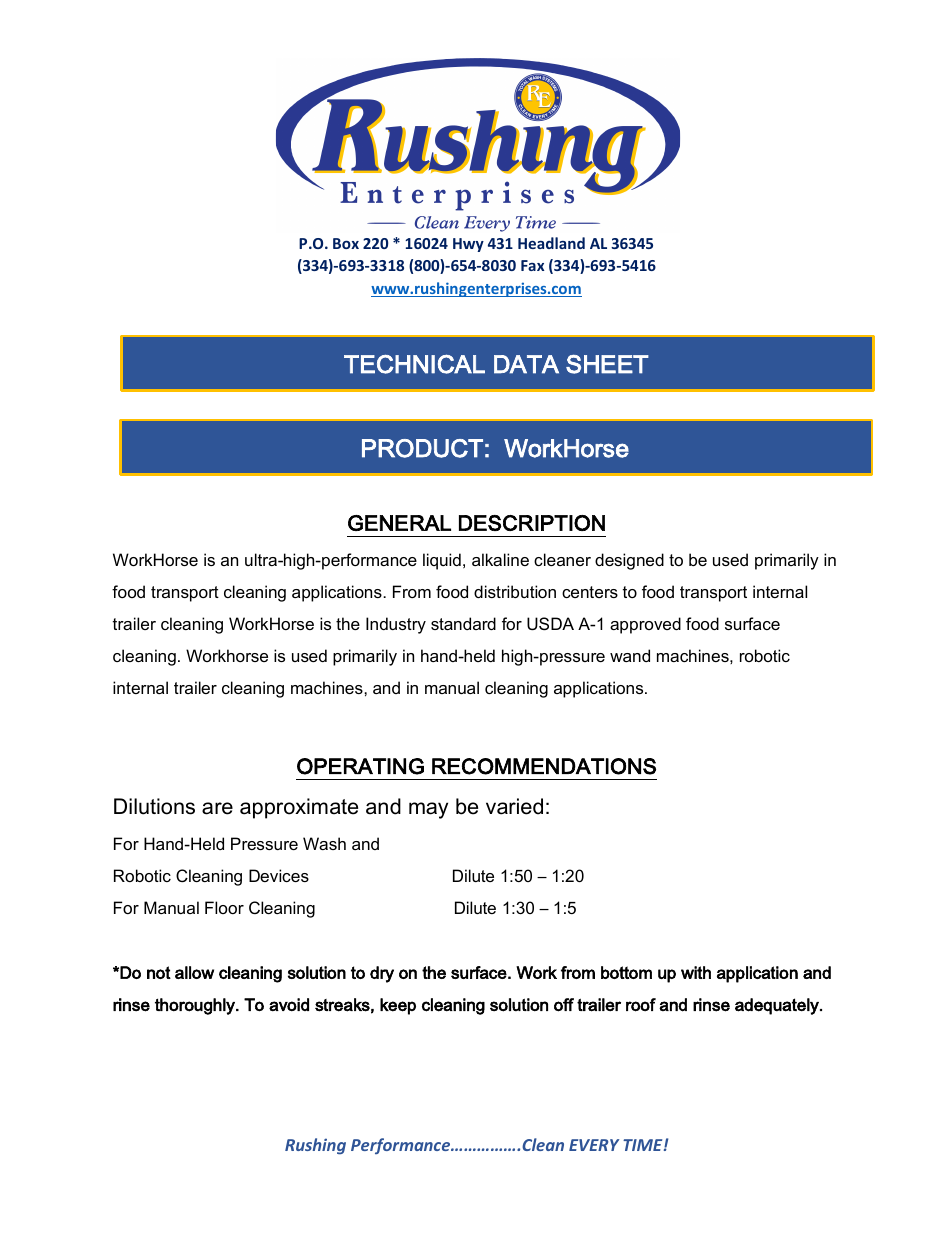 This screenshot has width=952, height=1233. I want to click on thoroughly, so click(196, 1006).
